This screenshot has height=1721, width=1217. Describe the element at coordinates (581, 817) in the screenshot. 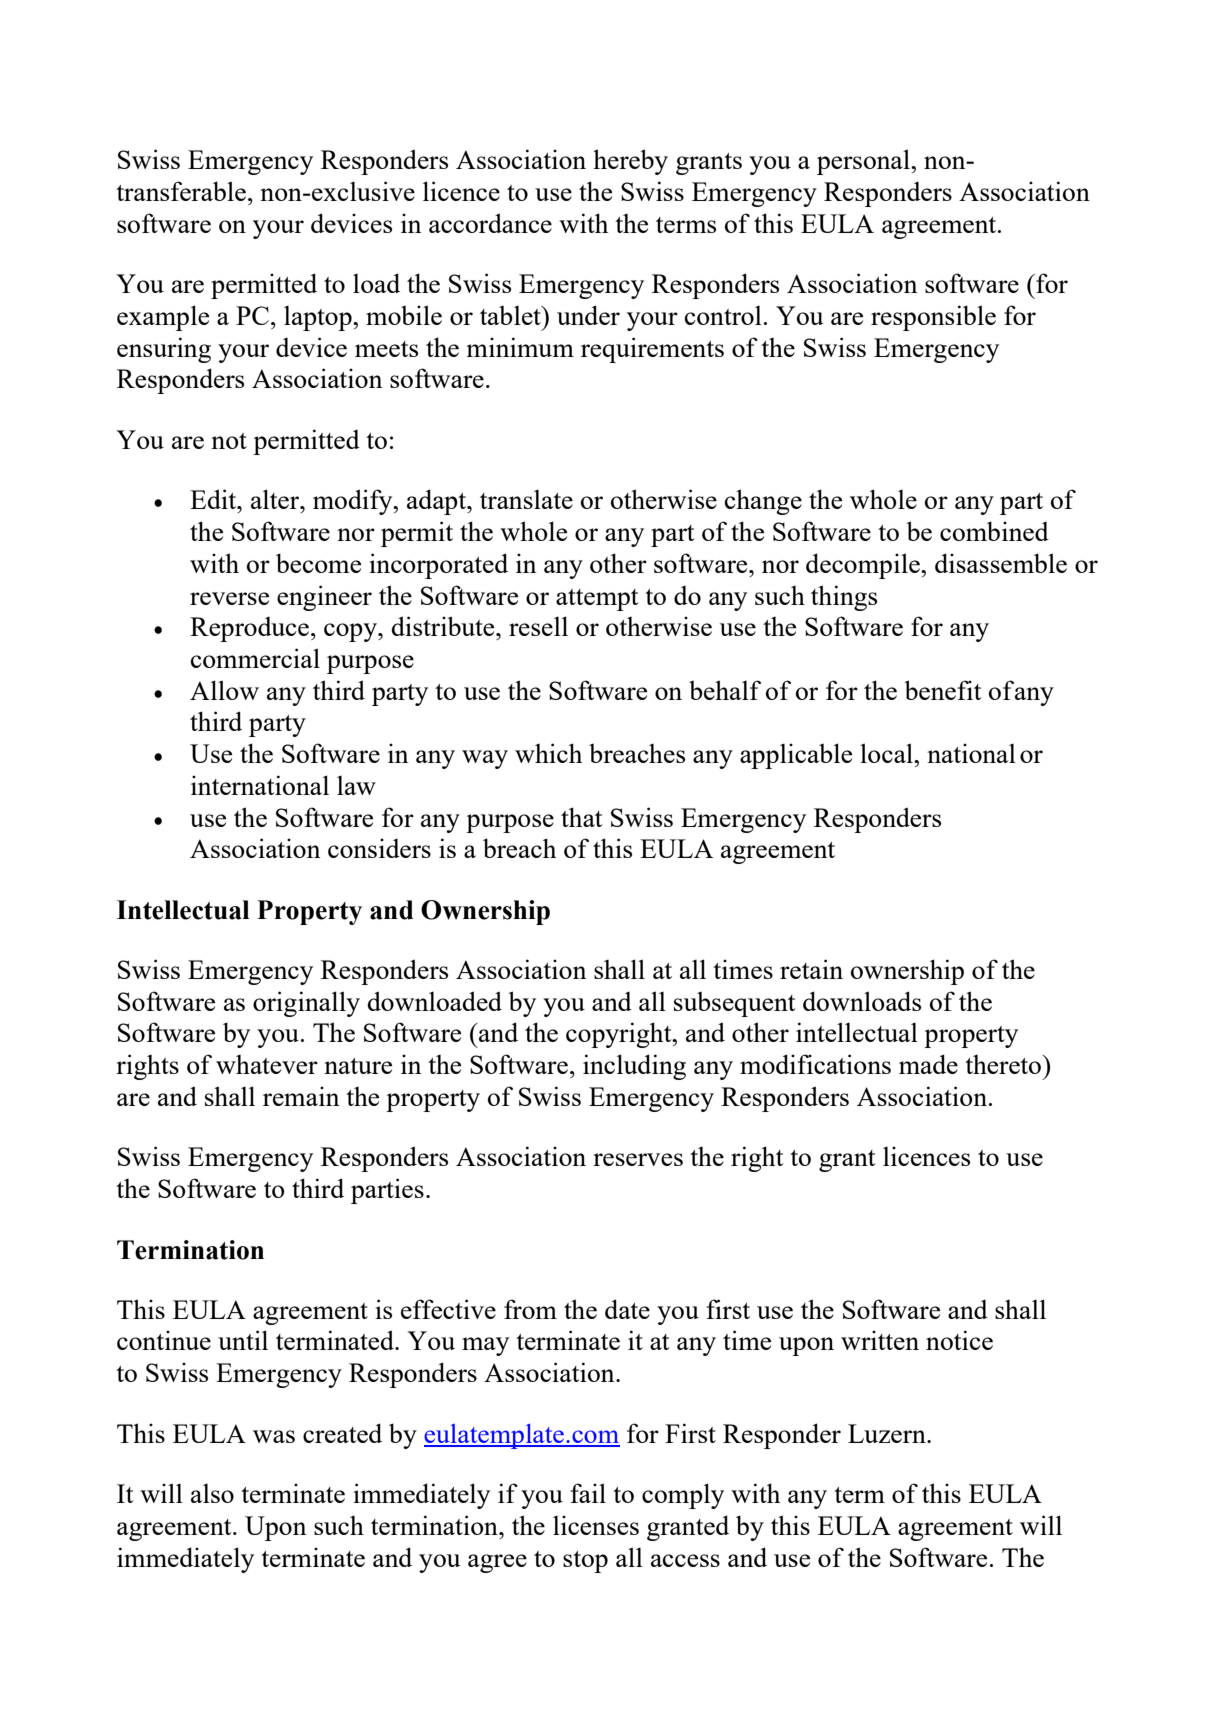

I see `that` at that location.
